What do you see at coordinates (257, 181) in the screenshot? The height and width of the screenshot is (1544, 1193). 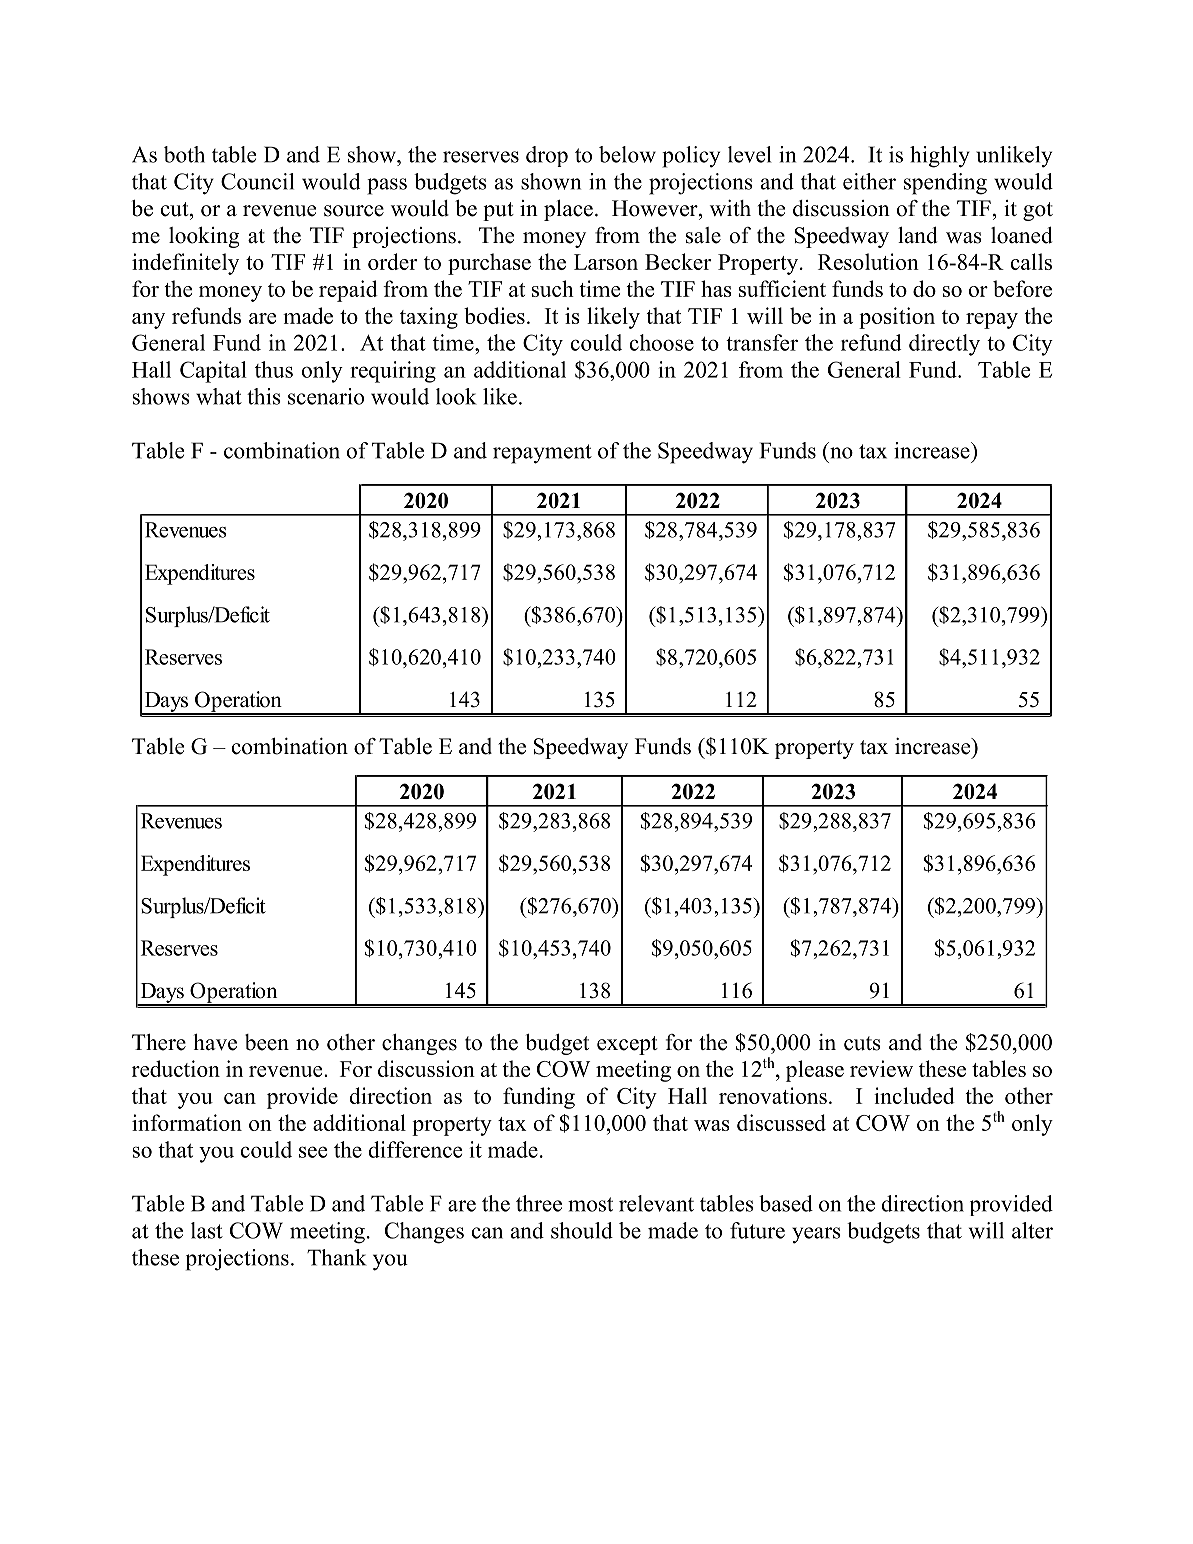 I see `Council` at bounding box center [257, 181].
